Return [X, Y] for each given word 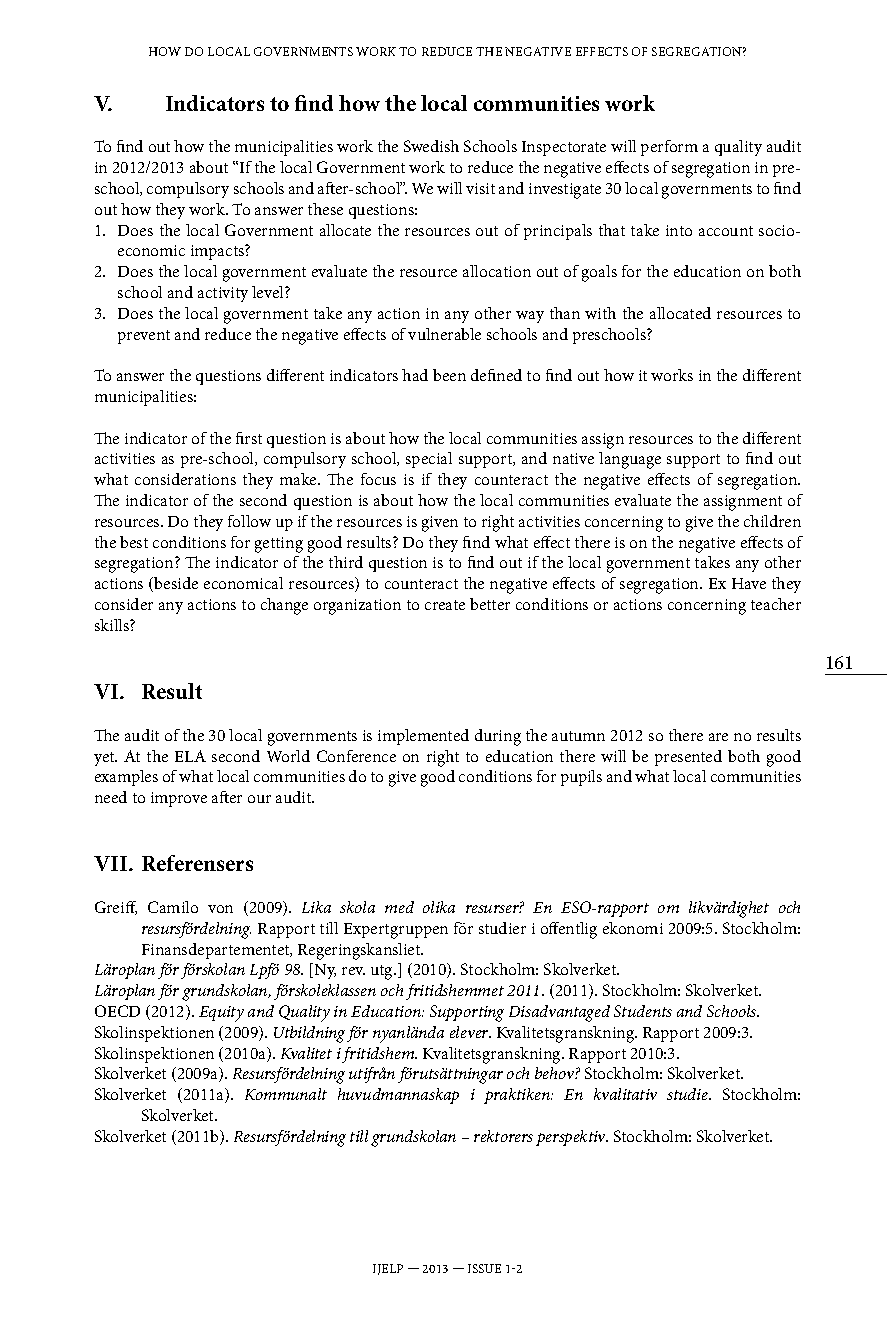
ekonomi [633, 928]
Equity [221, 1014]
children [772, 521]
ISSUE [484, 1268]
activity [223, 294]
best [134, 542]
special [429, 460]
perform [669, 148]
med [399, 907]
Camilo [173, 907]
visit [480, 188]
